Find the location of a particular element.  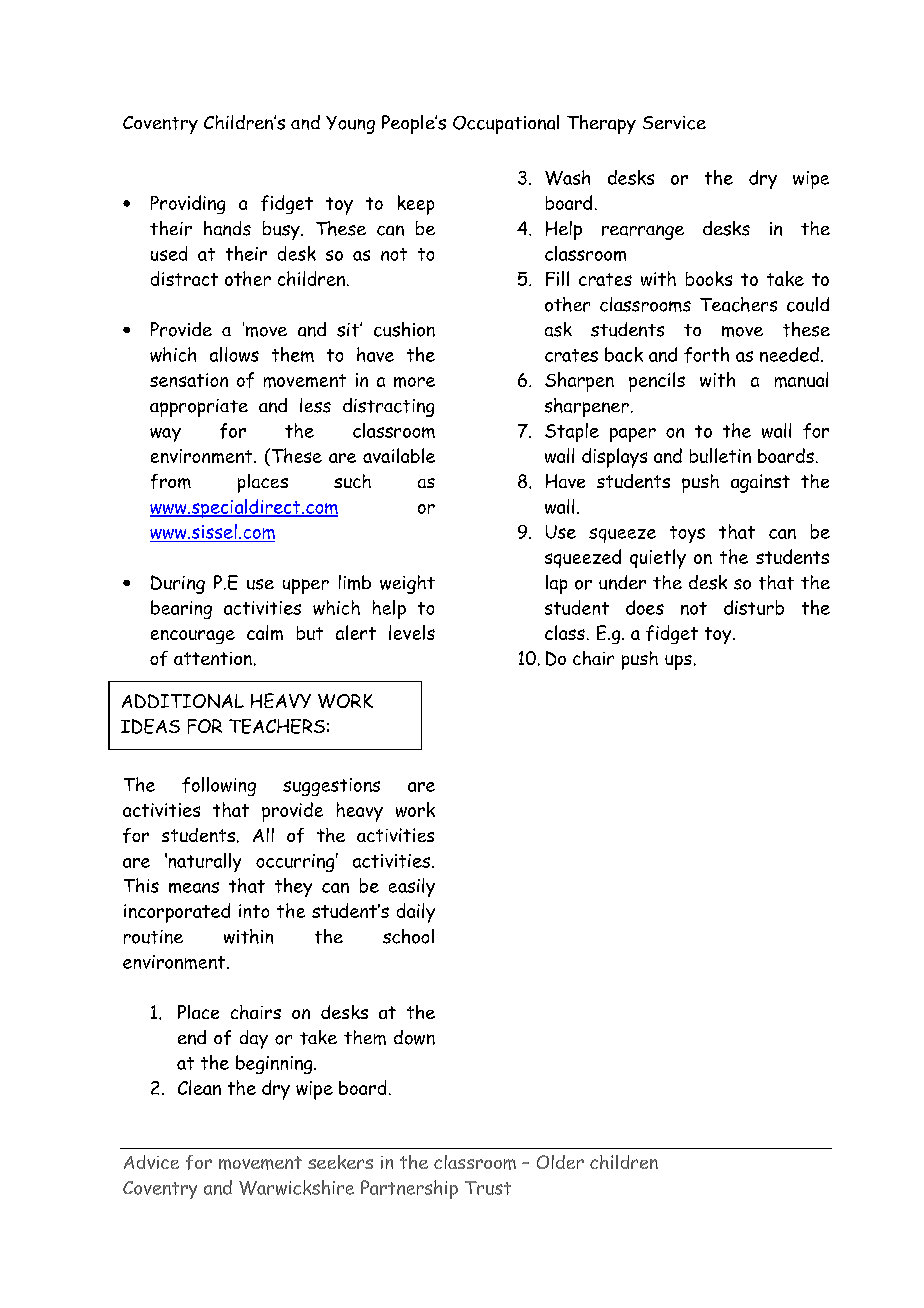

Service is located at coordinates (674, 123).
